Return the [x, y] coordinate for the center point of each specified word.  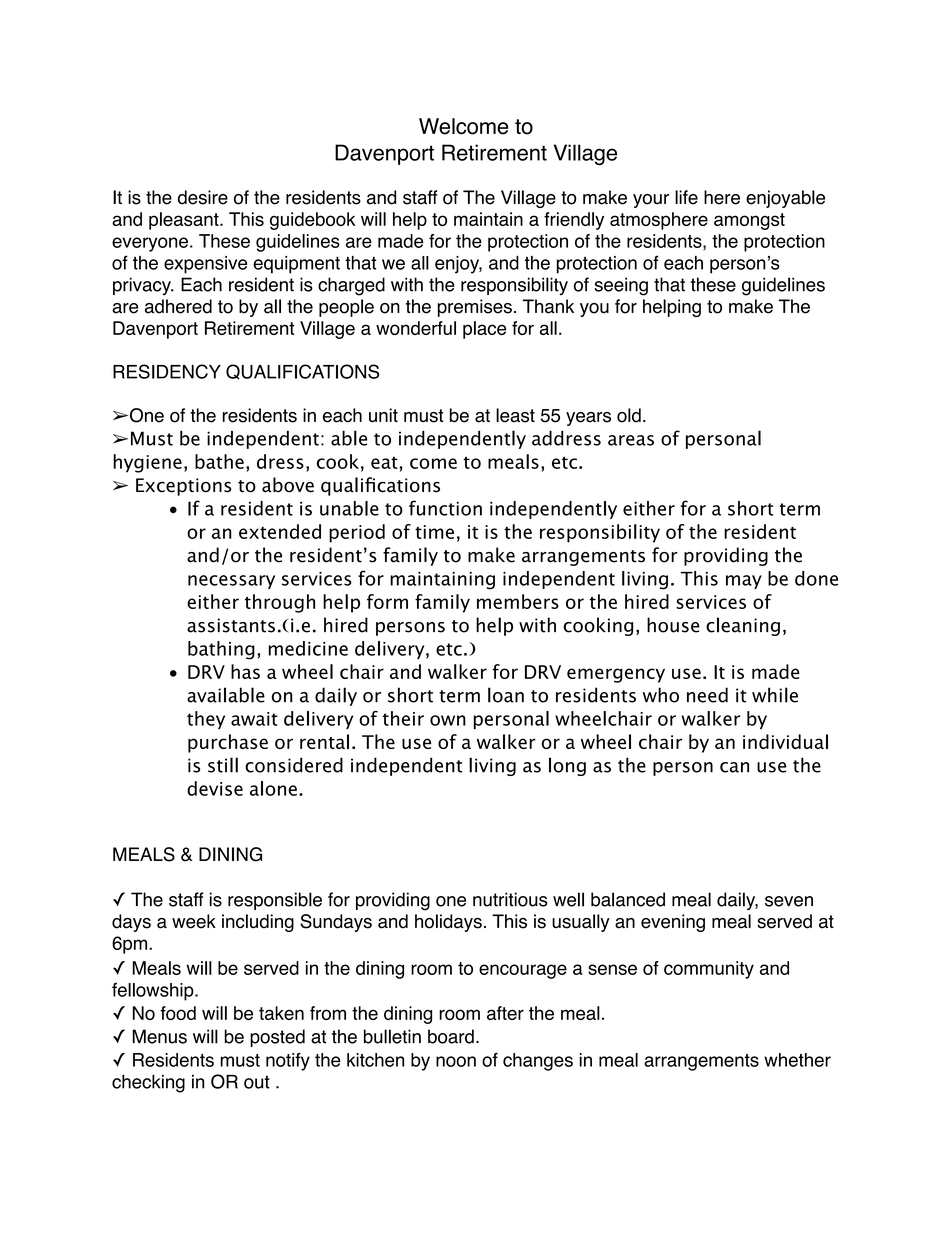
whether [797, 1060]
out [257, 1082]
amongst [749, 221]
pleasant [185, 221]
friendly [574, 221]
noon [456, 1061]
